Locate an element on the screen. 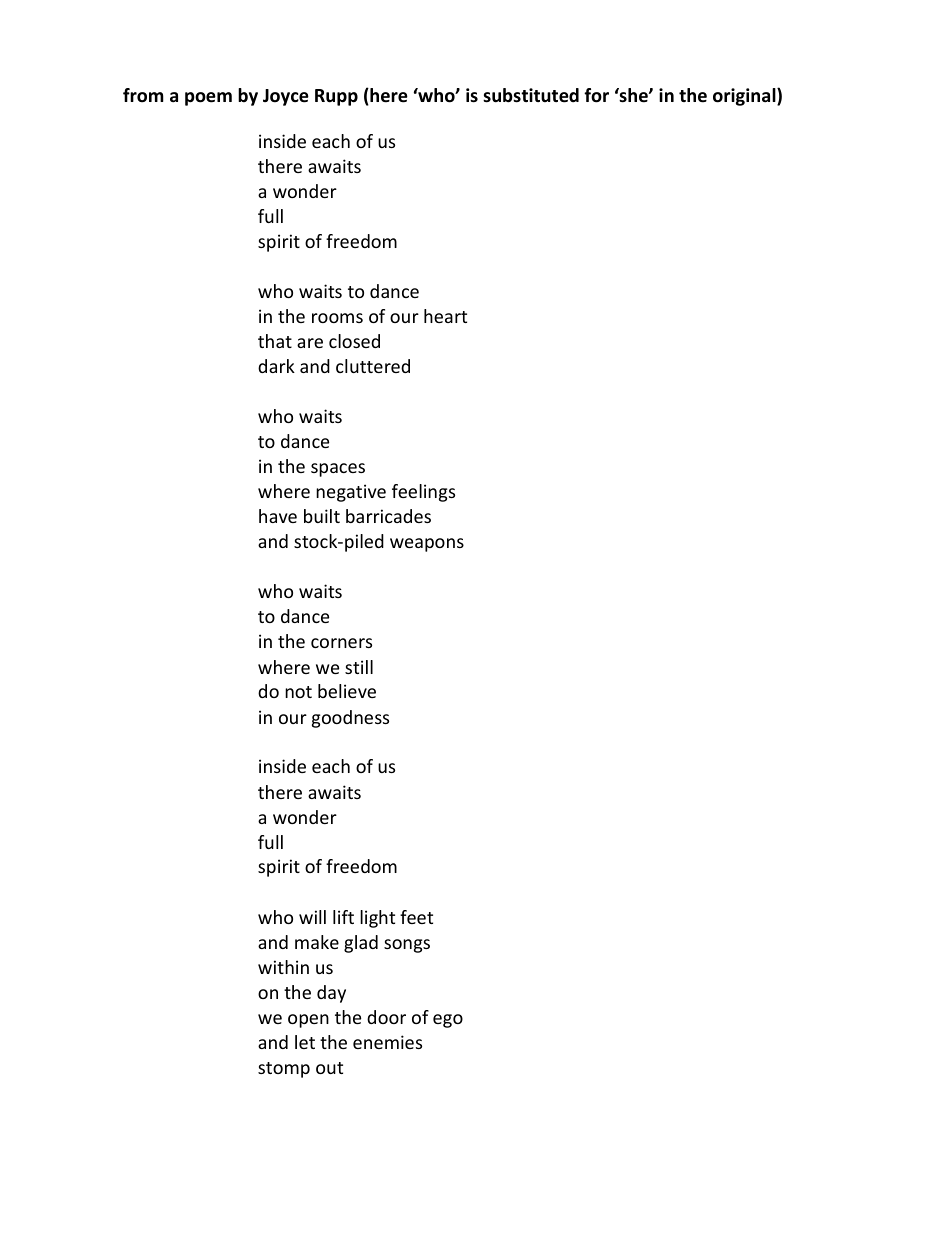 The width and height of the screenshot is (952, 1233). weapons is located at coordinates (427, 545).
